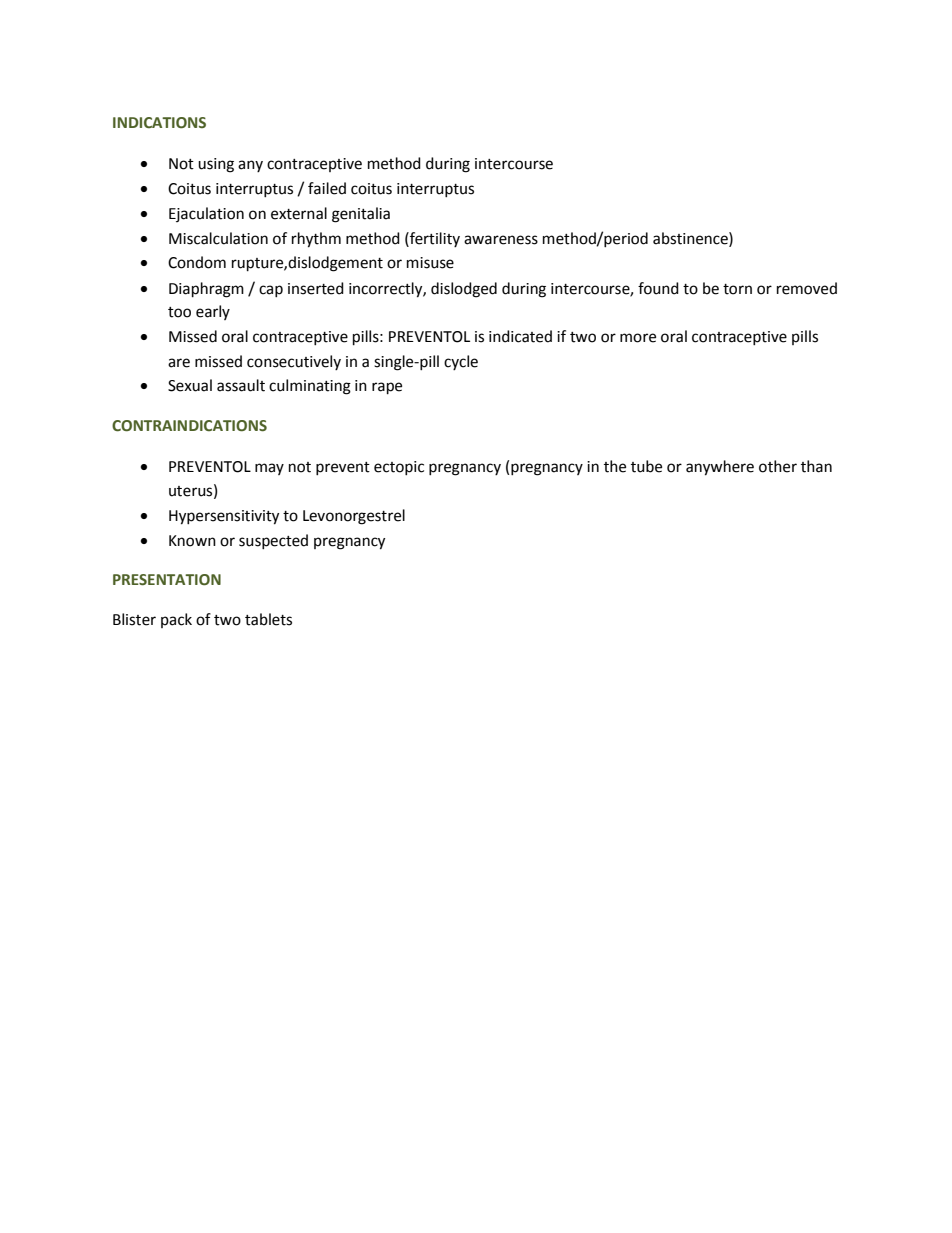 The height and width of the screenshot is (1233, 952). What do you see at coordinates (176, 620) in the screenshot?
I see `pack` at bounding box center [176, 620].
